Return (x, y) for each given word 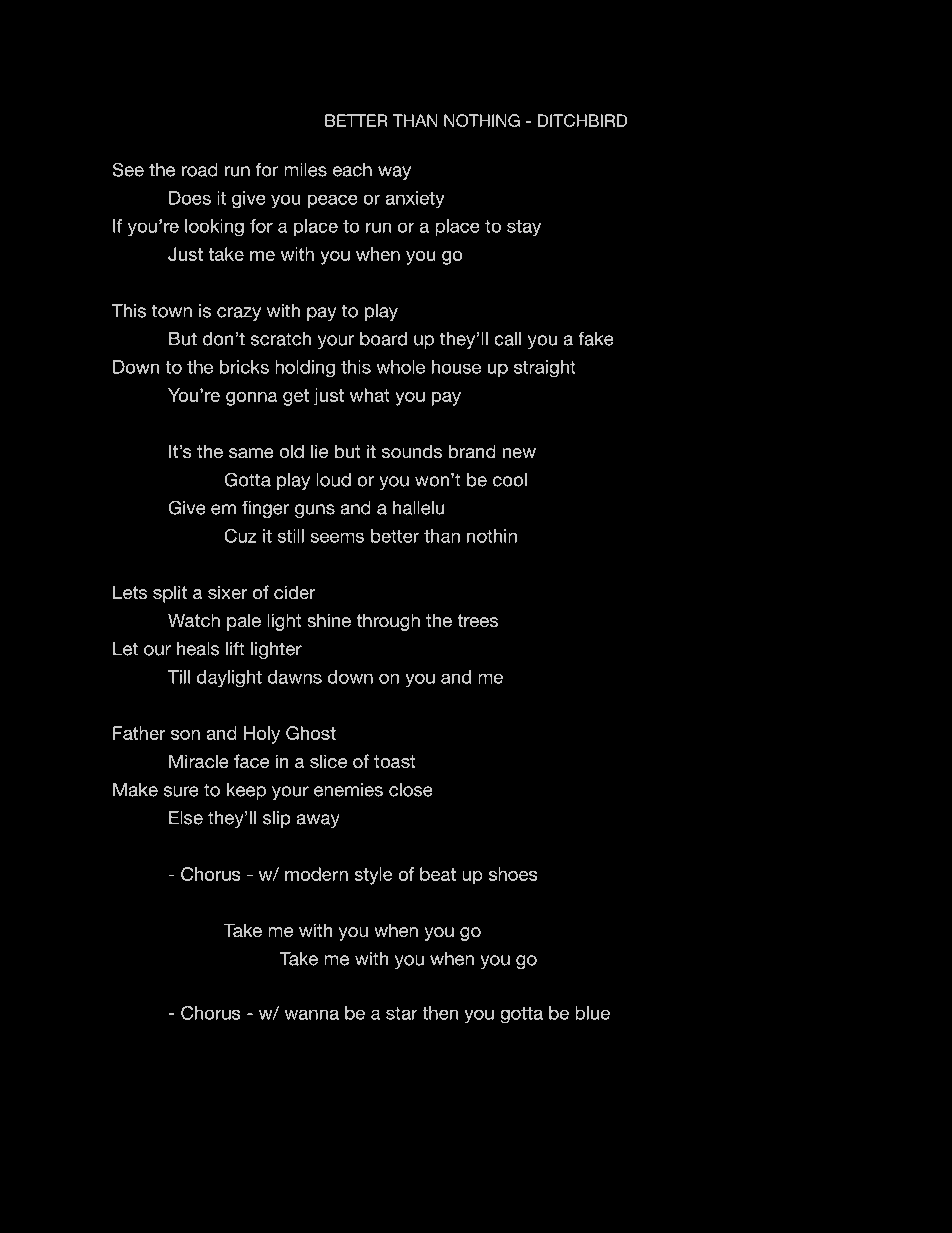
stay (524, 228)
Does (190, 198)
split (170, 594)
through (388, 622)
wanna (311, 1014)
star (402, 1013)
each (352, 170)
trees (477, 620)
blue (592, 1013)
